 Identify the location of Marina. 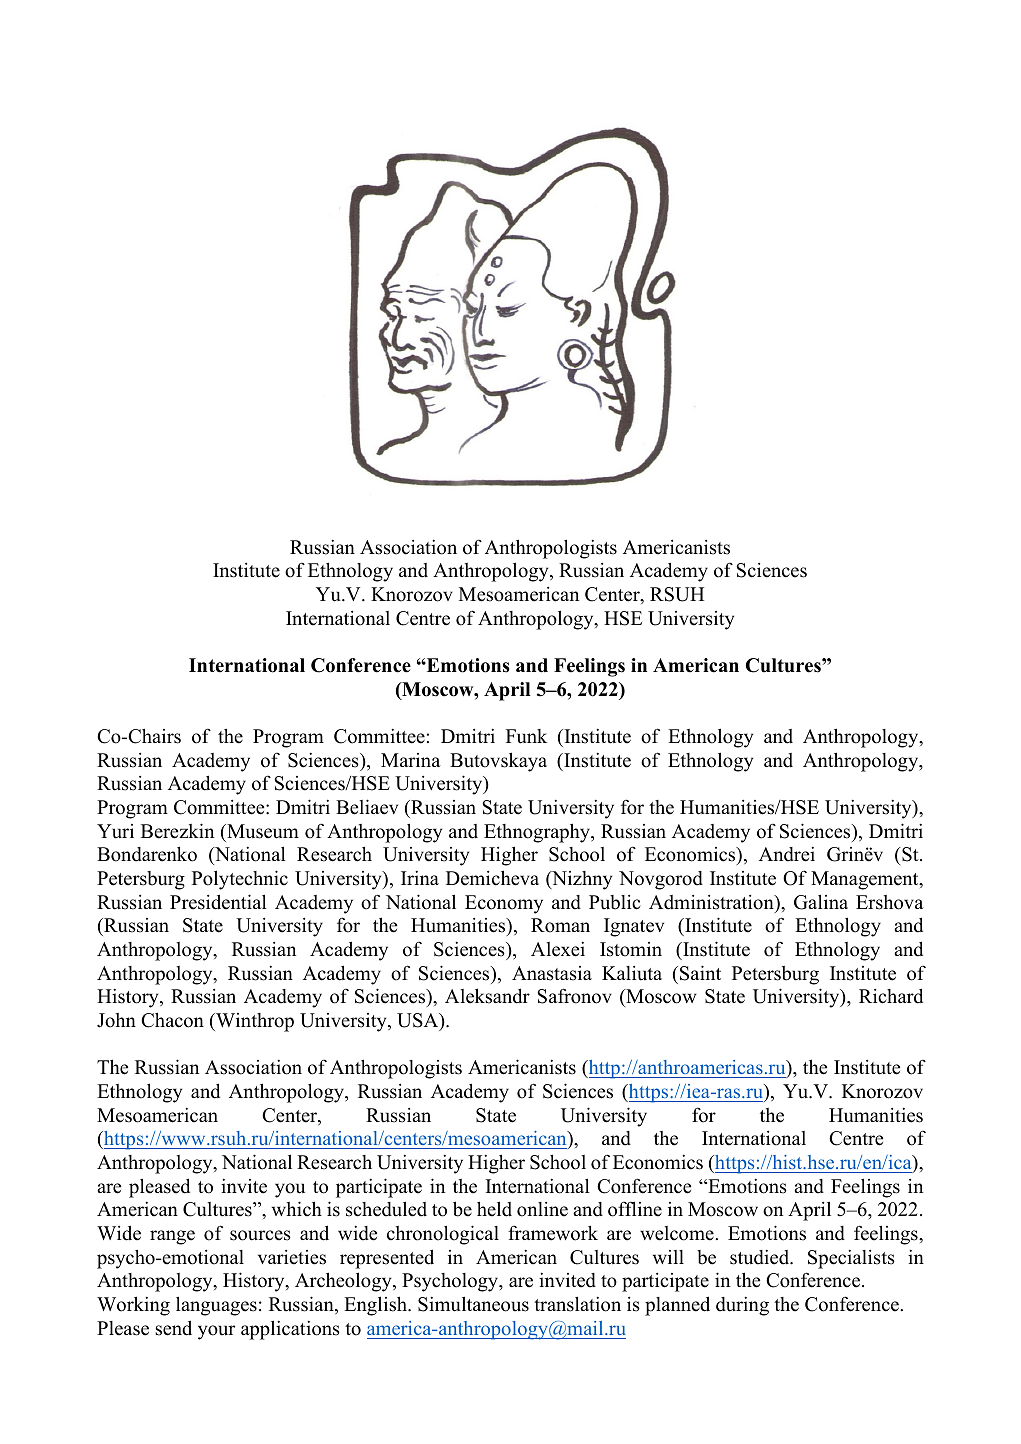
(411, 760).
